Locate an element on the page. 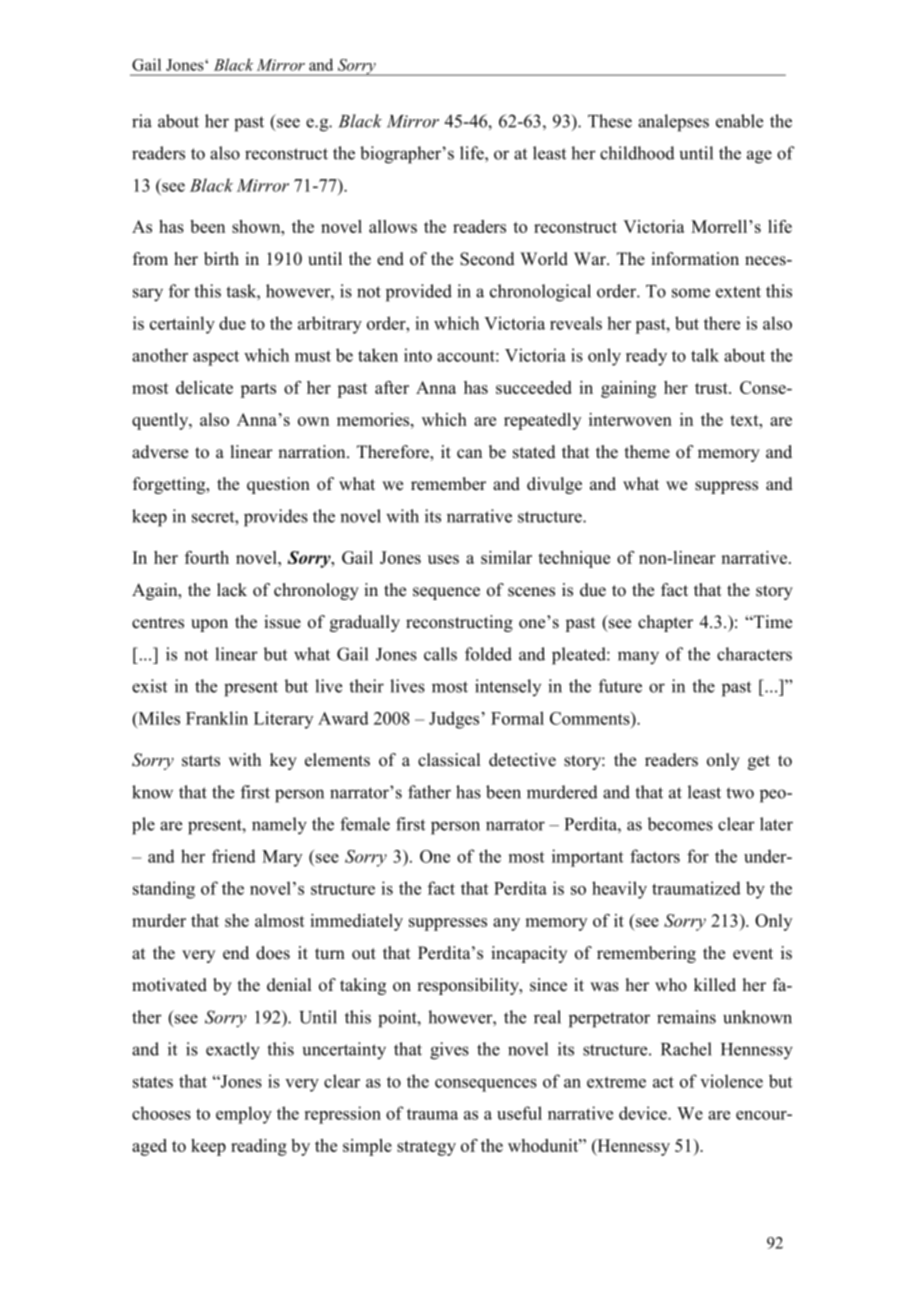 The image size is (924, 1308). she is located at coordinates (237, 920).
